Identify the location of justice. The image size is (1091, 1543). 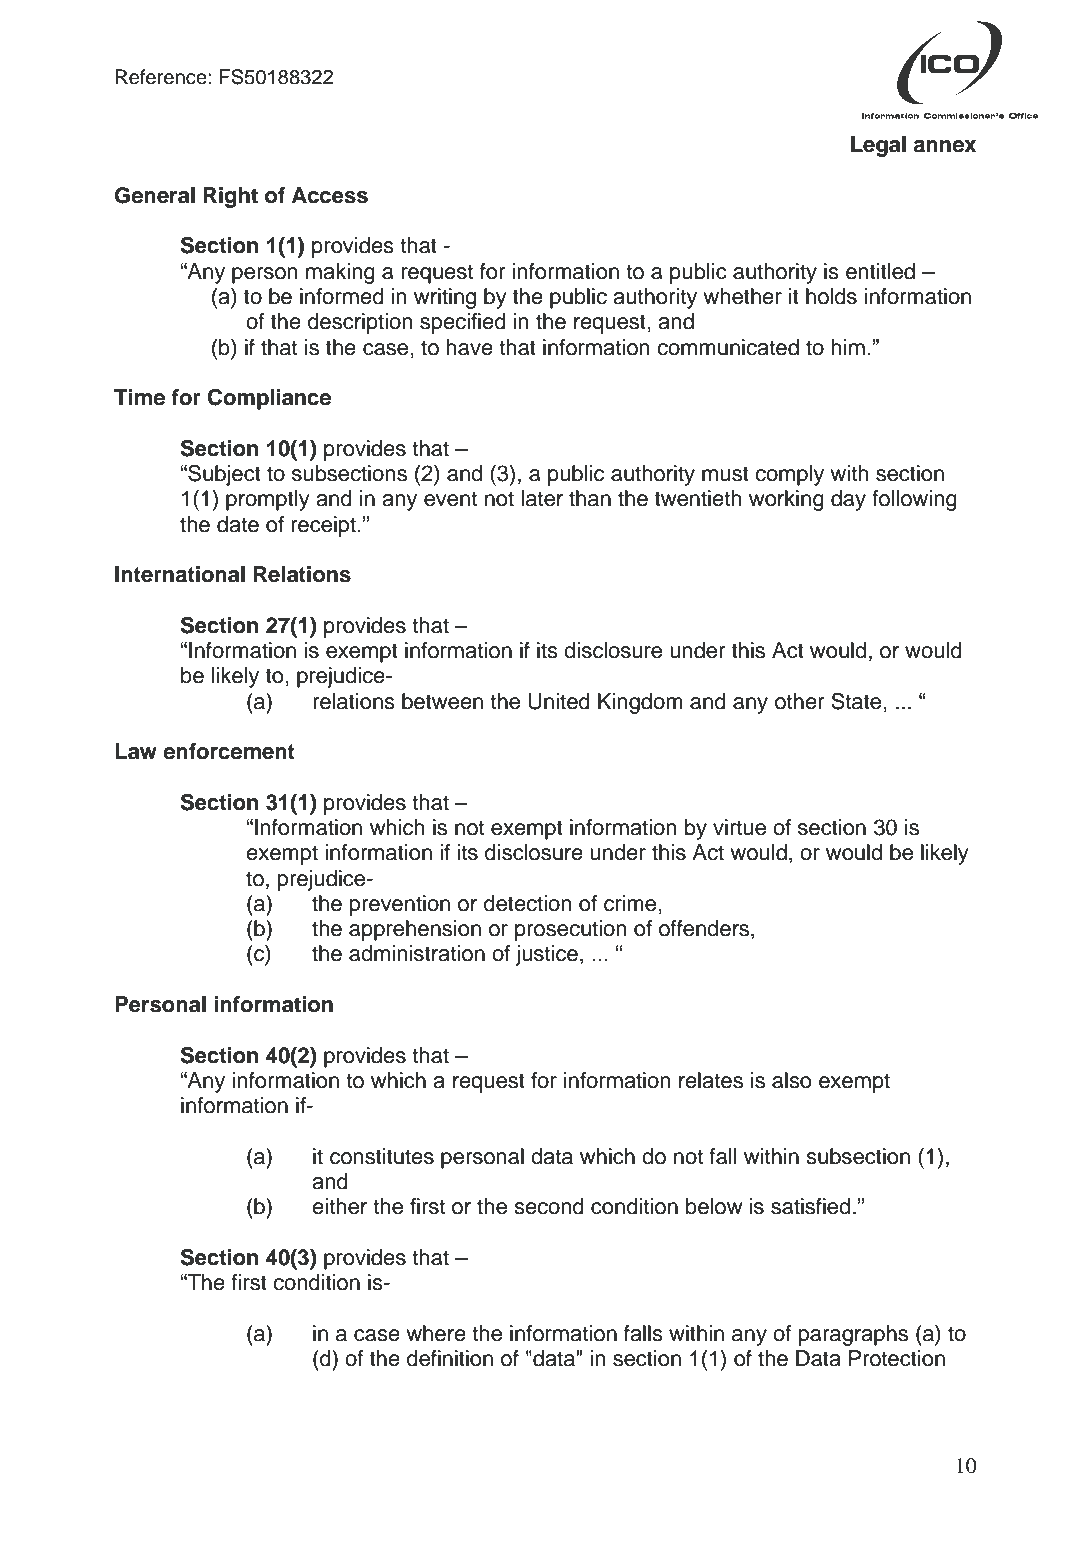
(547, 955).
